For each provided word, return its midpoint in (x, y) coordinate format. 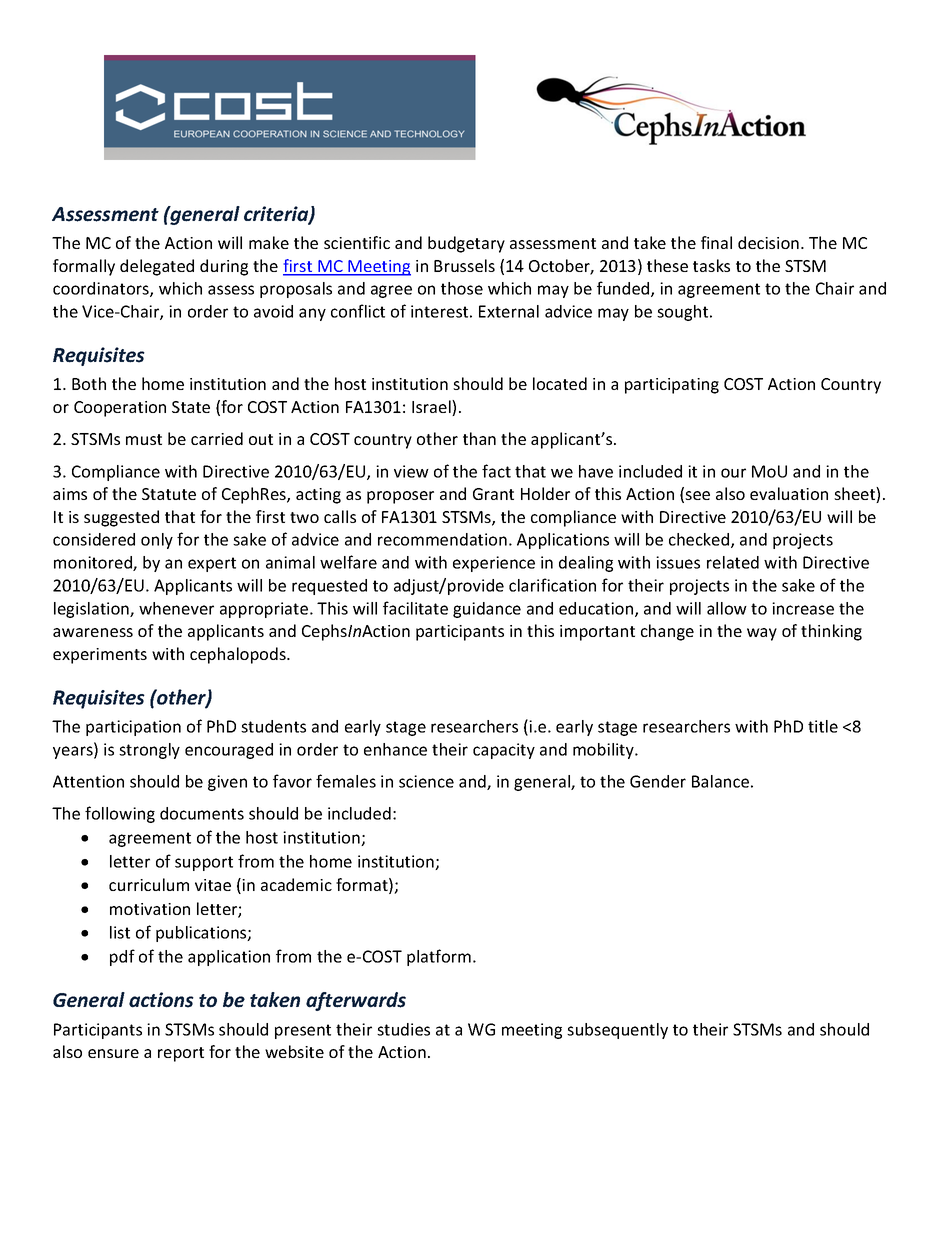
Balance (720, 781)
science (426, 781)
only (157, 541)
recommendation (442, 539)
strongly (149, 751)
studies (403, 1029)
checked (700, 540)
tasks (711, 265)
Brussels (464, 265)
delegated (157, 267)
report (181, 1054)
